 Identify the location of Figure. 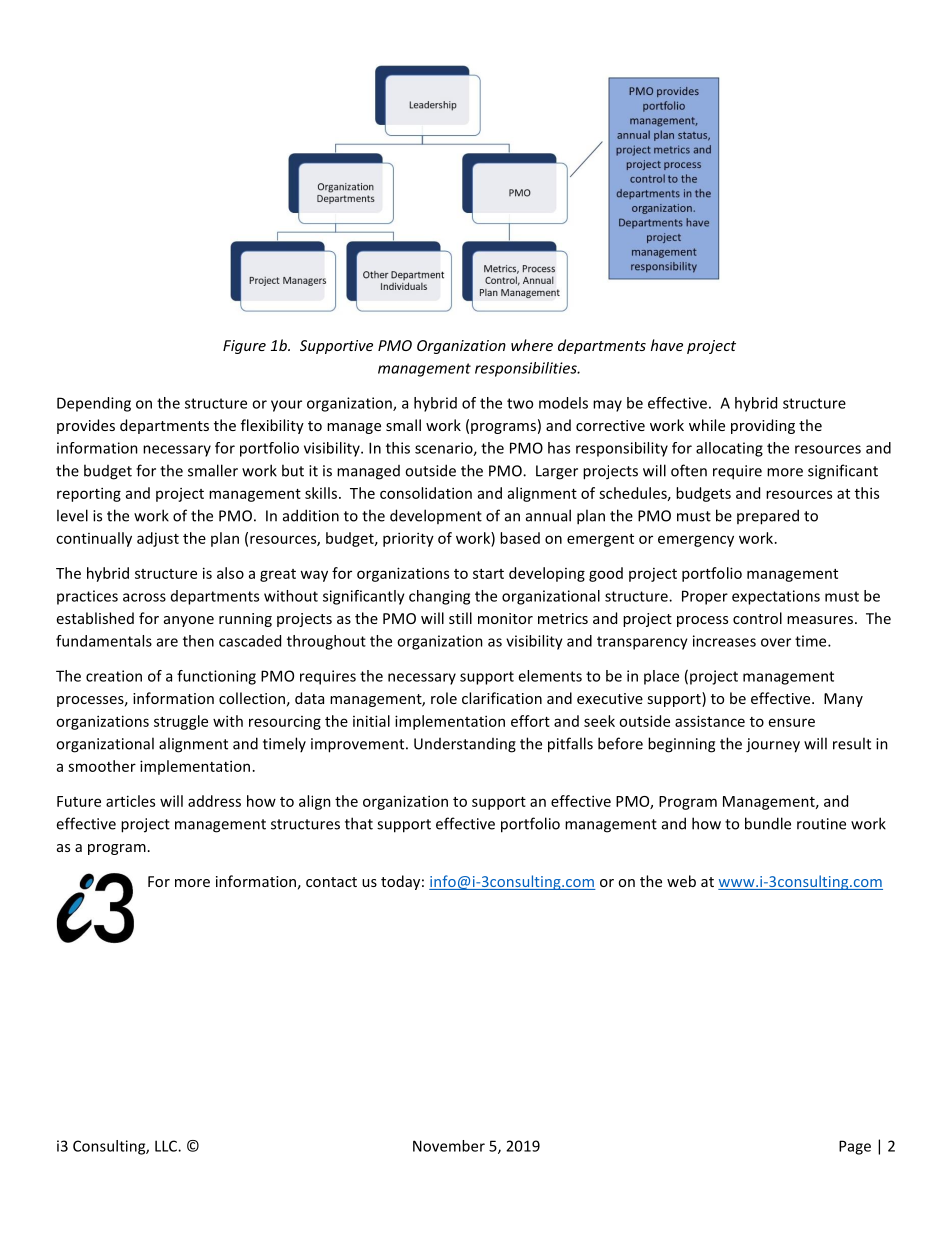
(244, 347).
